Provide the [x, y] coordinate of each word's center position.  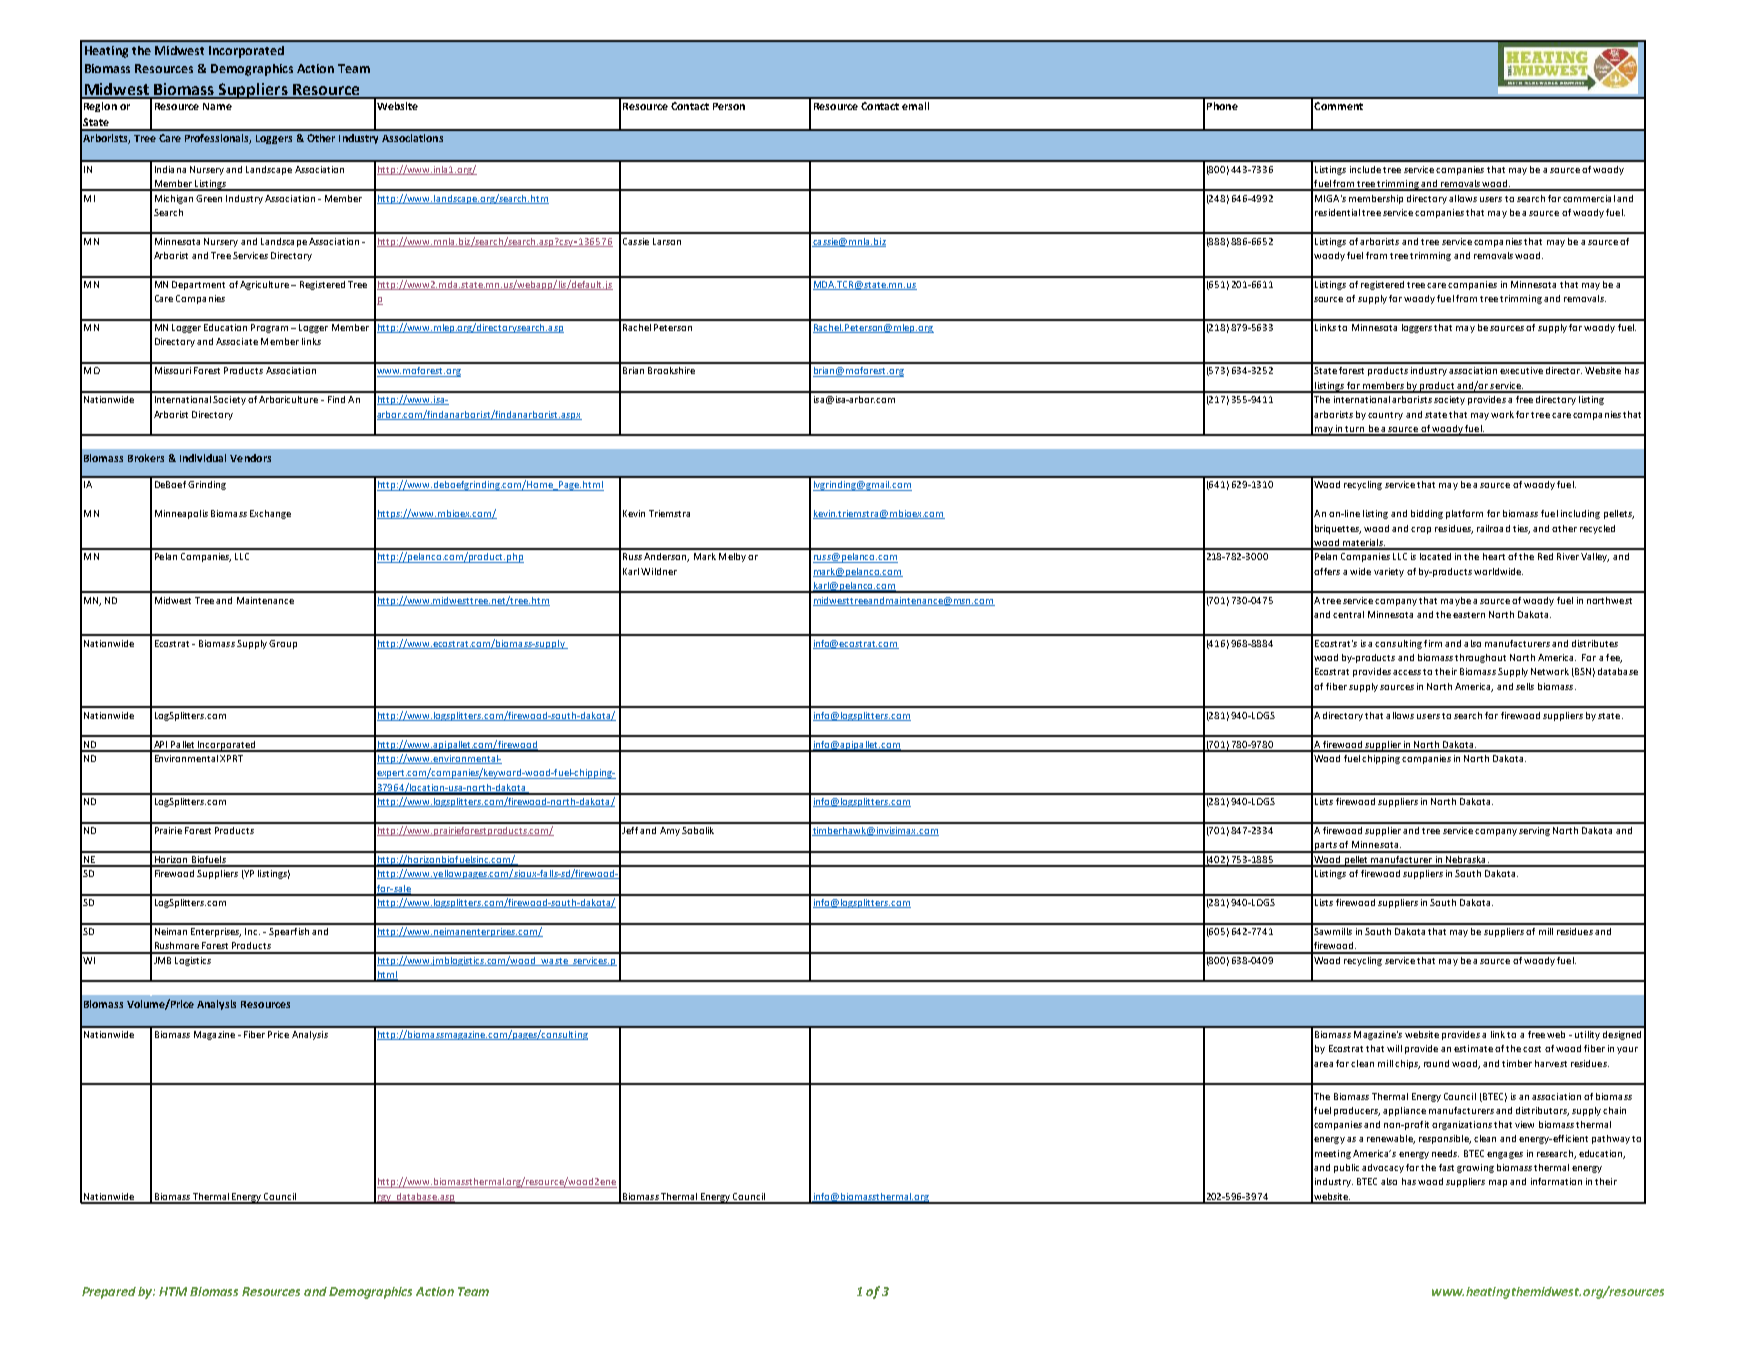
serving [1534, 831]
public [1346, 1168]
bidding [1427, 514]
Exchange [270, 514]
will [1394, 1048]
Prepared [109, 1293]
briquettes [1338, 529]
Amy [670, 831]
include [1365, 169]
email [915, 106]
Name [217, 106]
